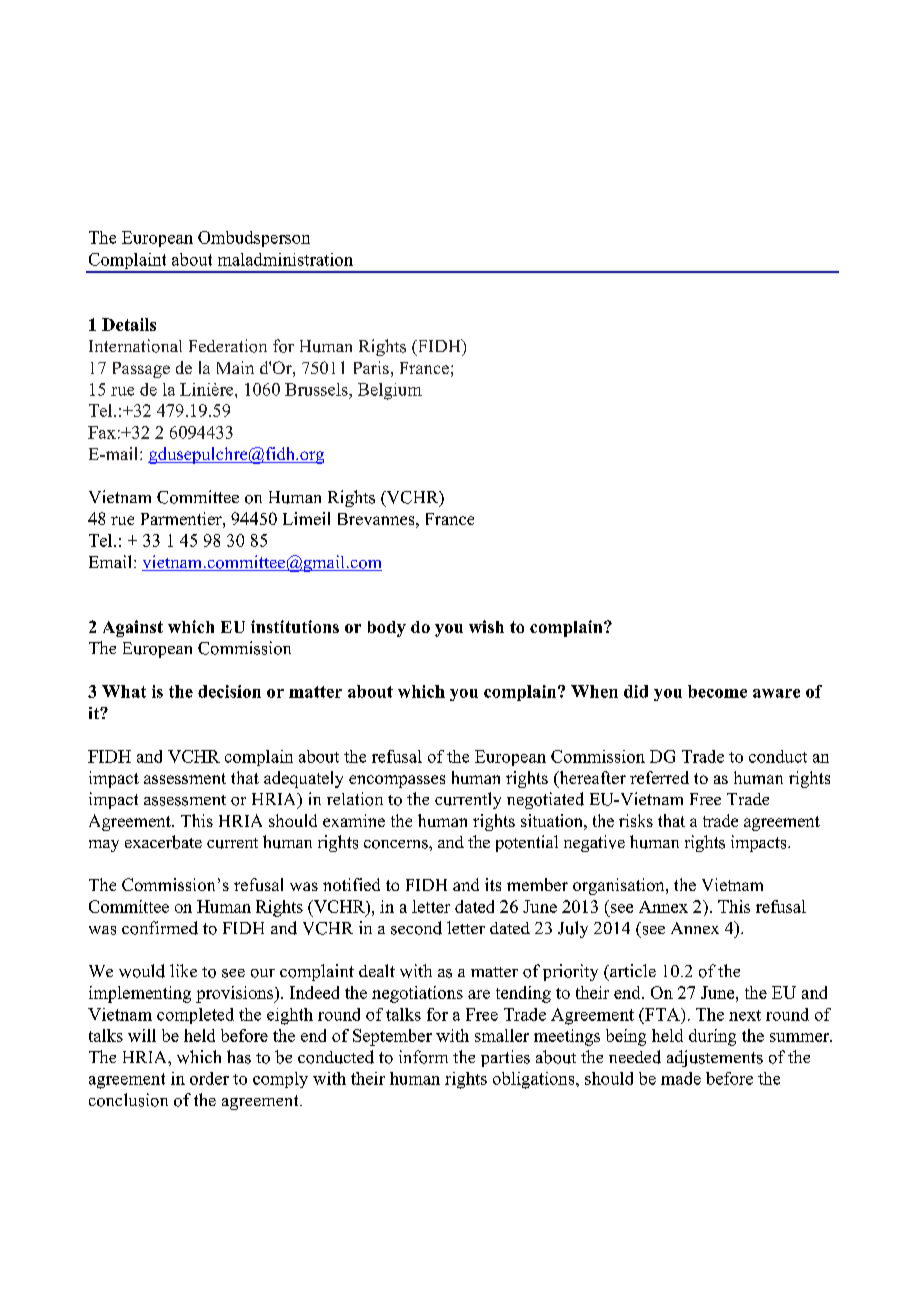  Describe the element at coordinates (371, 367) in the screenshot. I see `Paris` at that location.
